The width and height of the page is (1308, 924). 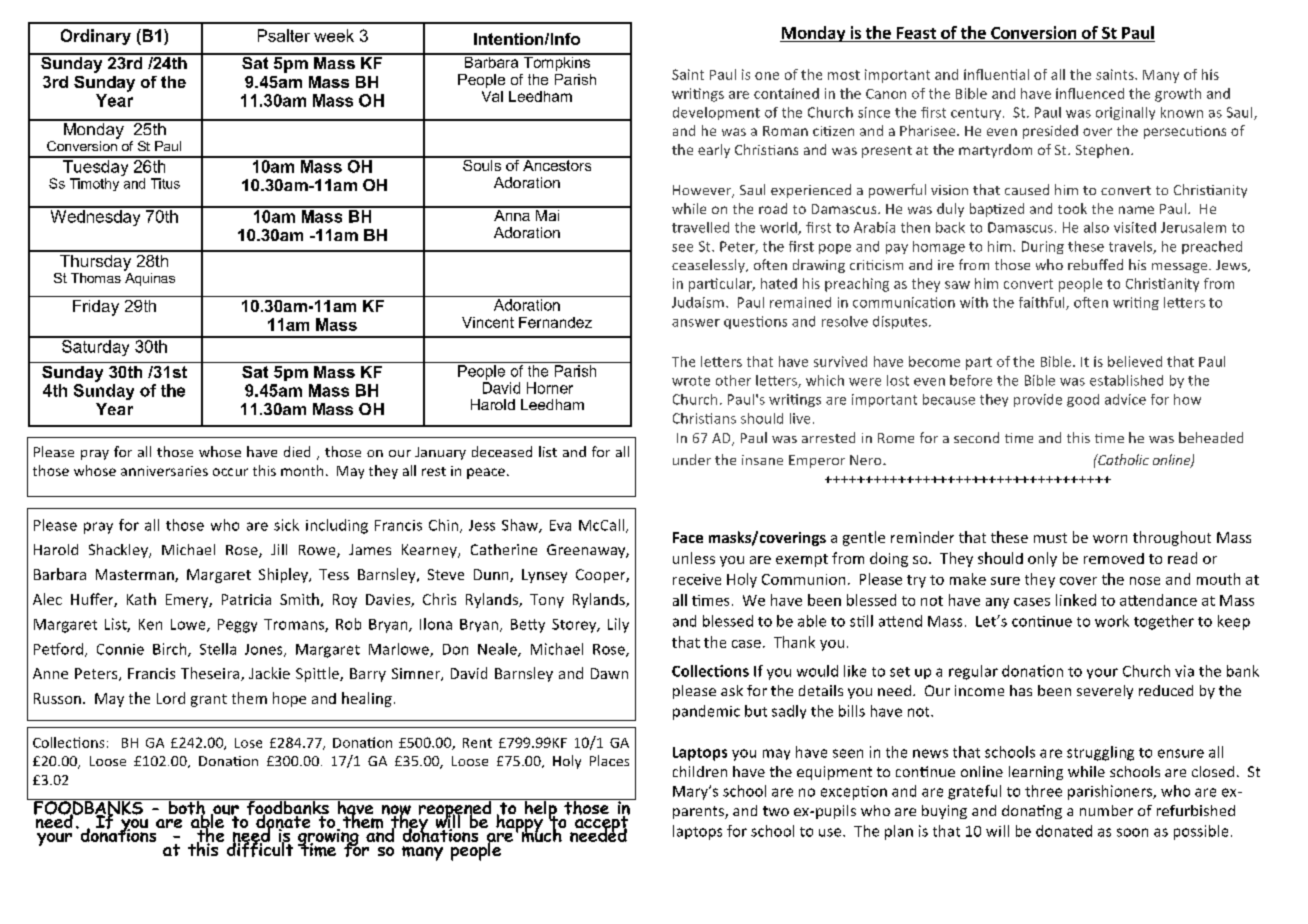 What do you see at coordinates (618, 625) in the page?
I see `Lily` at bounding box center [618, 625].
